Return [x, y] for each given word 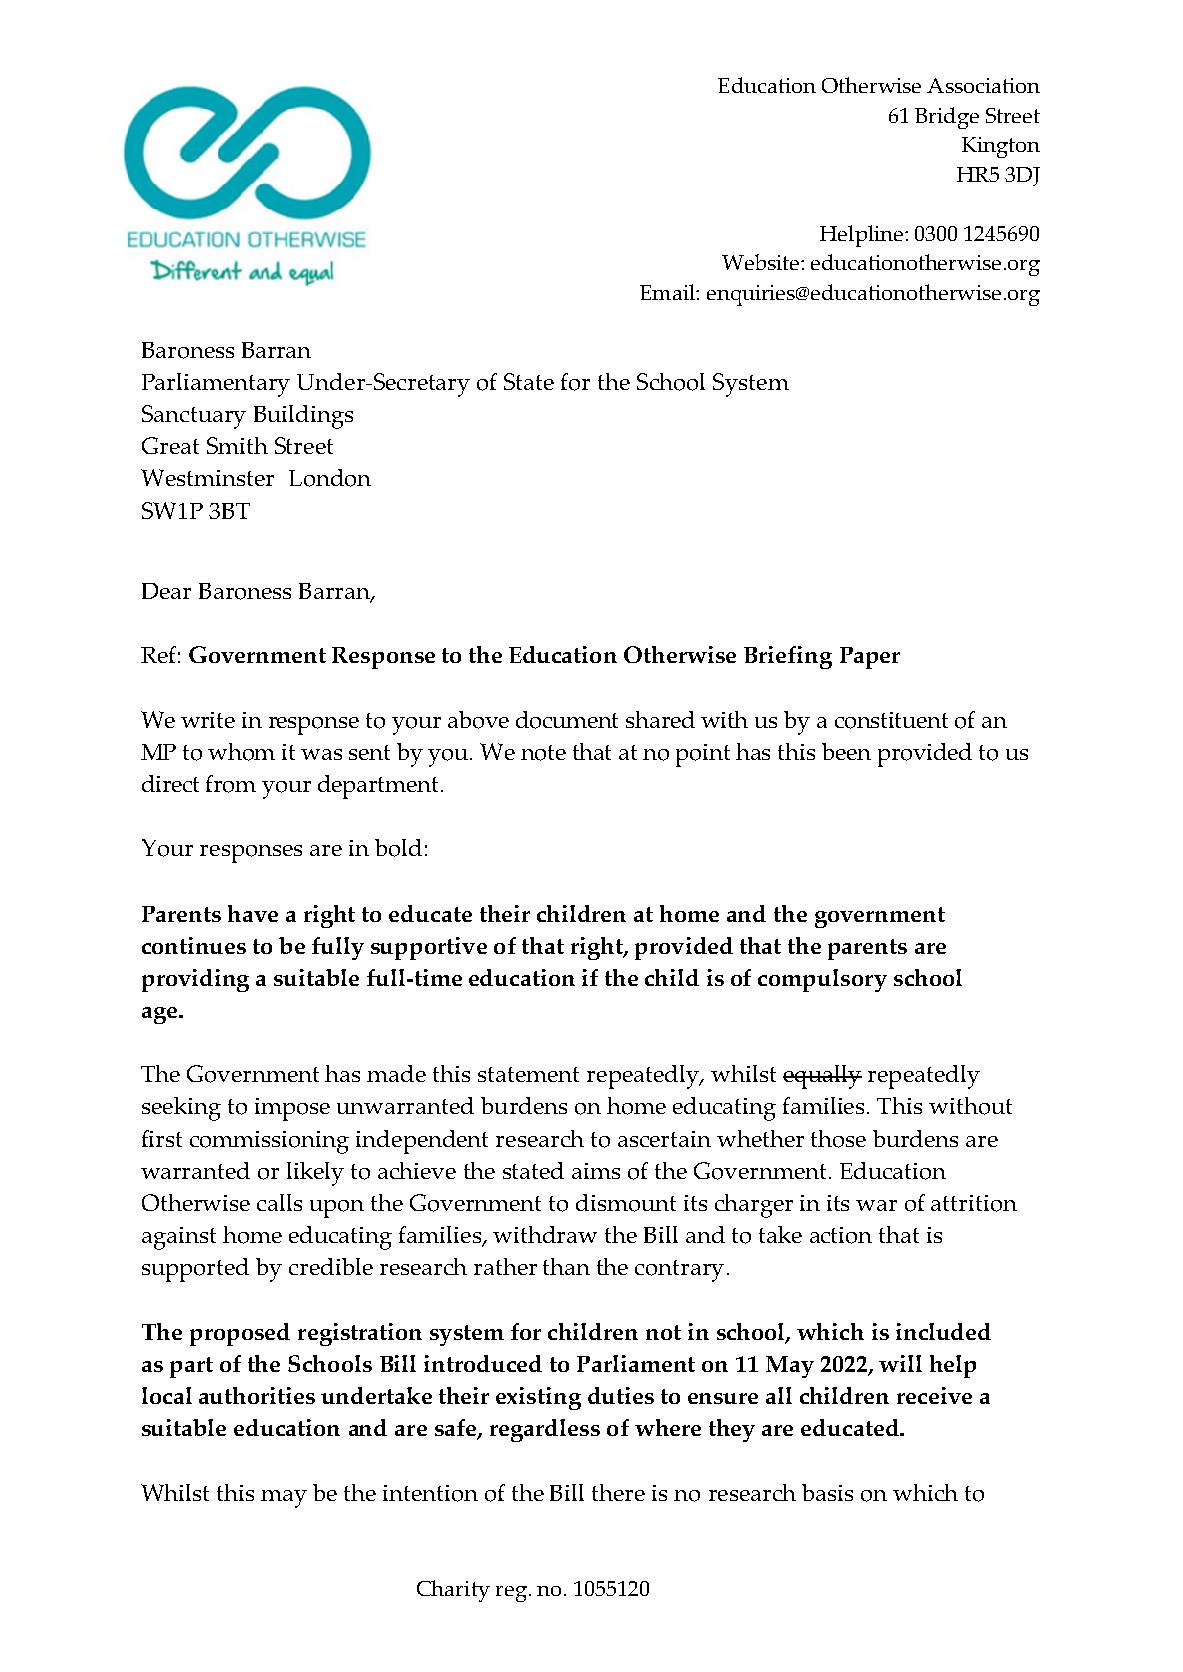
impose [292, 1109]
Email [668, 292]
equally [822, 1077]
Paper [870, 658]
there [618, 1492]
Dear [166, 591]
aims [596, 1171]
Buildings [303, 417]
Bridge [947, 118]
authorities [257, 1395]
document [567, 720]
